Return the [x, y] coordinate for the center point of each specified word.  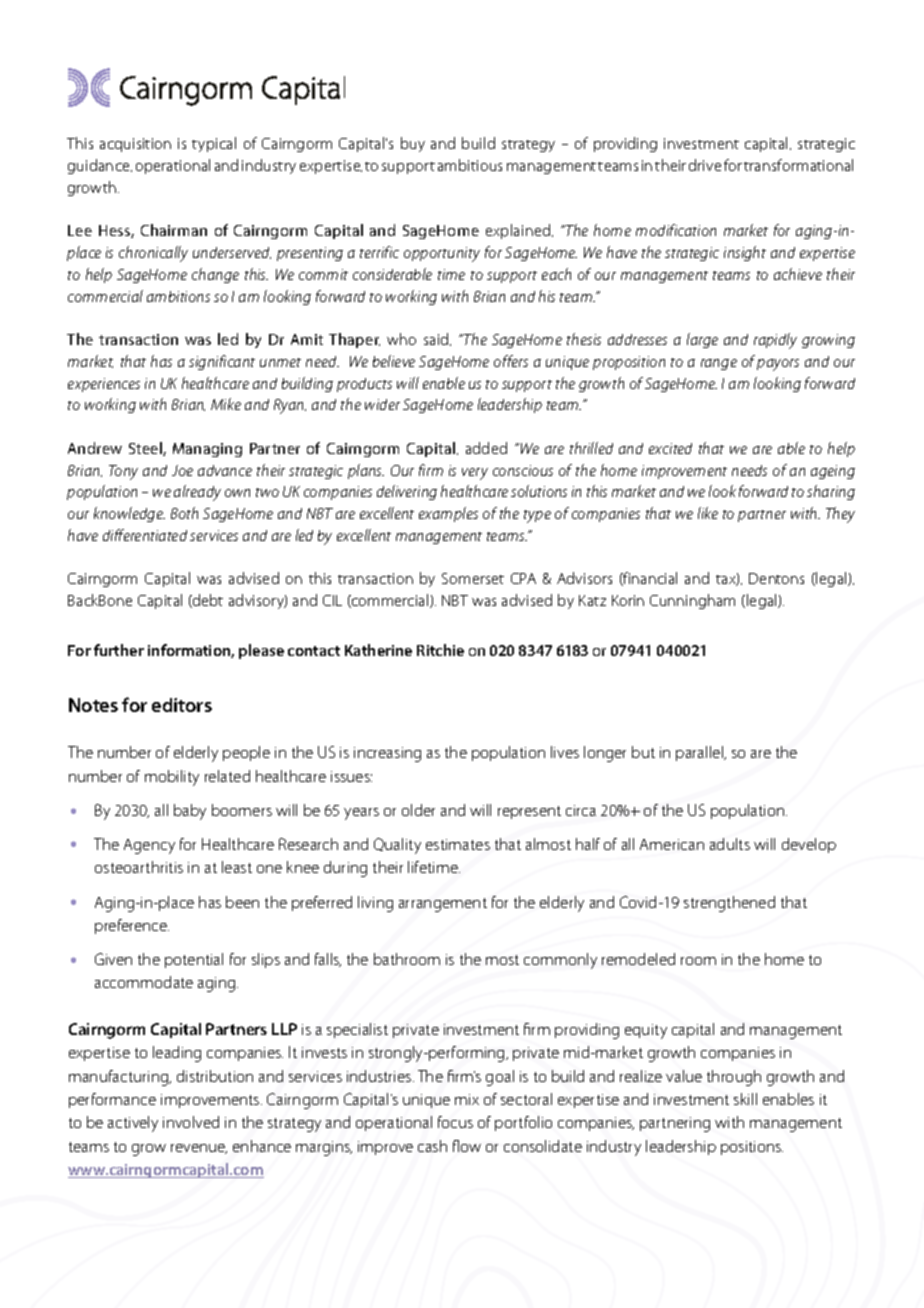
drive [705, 165]
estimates [458, 844]
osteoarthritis [139, 867]
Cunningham [692, 601]
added [486, 448]
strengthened [729, 904]
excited [670, 448]
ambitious [470, 165]
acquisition [135, 145]
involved [191, 1122]
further [119, 650]
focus [455, 1122]
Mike [226, 404]
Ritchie [440, 650]
